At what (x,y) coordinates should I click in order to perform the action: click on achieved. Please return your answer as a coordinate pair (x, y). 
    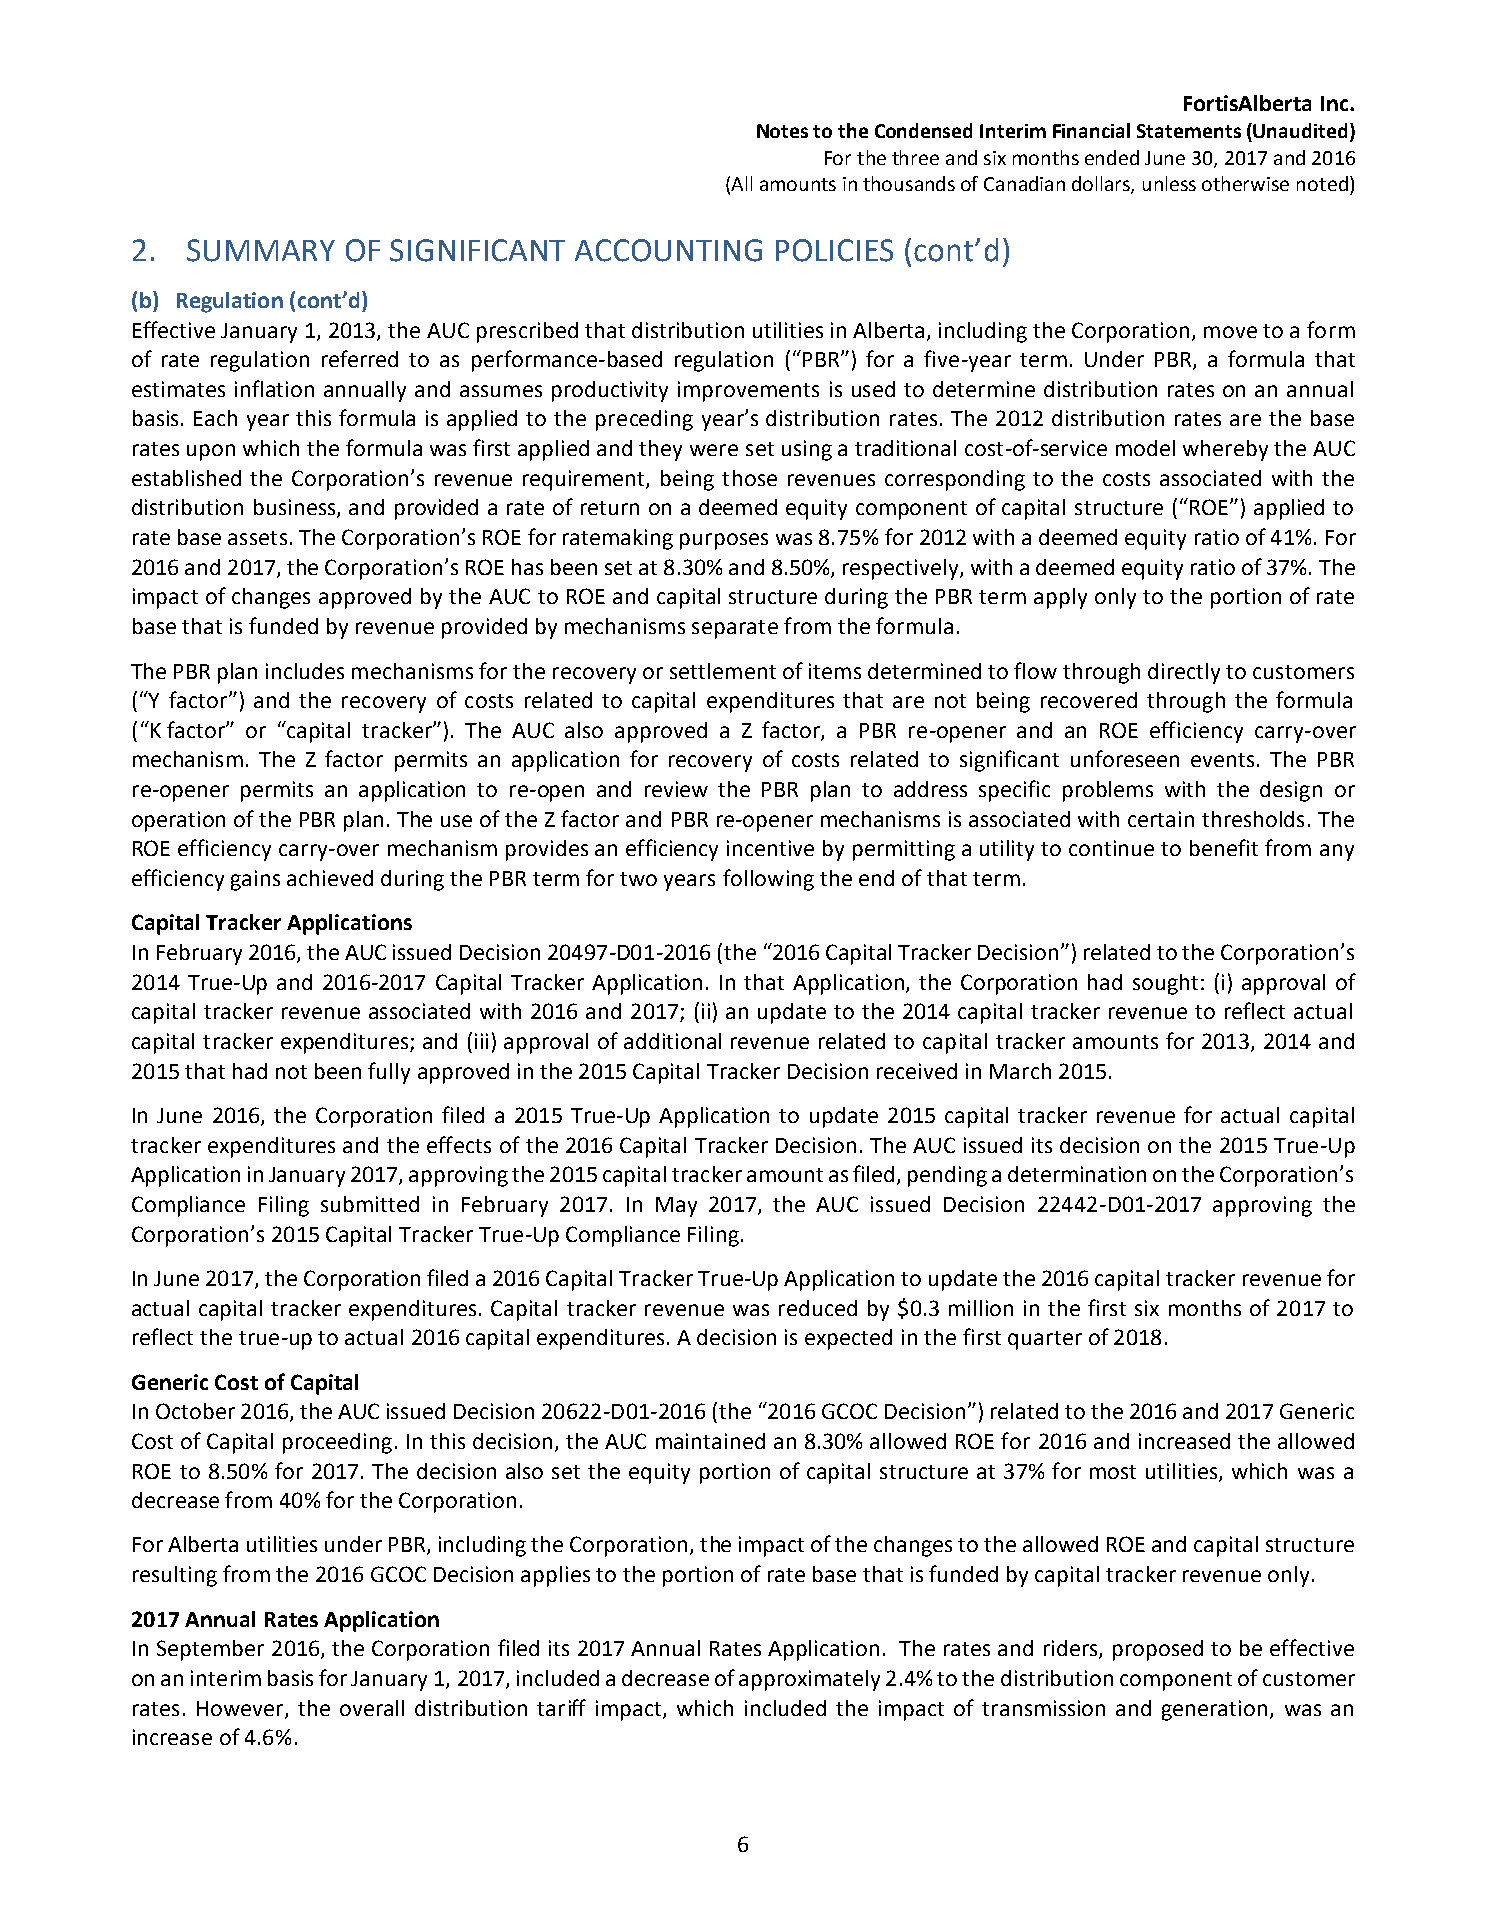
    Looking at the image, I should click on (330, 878).
